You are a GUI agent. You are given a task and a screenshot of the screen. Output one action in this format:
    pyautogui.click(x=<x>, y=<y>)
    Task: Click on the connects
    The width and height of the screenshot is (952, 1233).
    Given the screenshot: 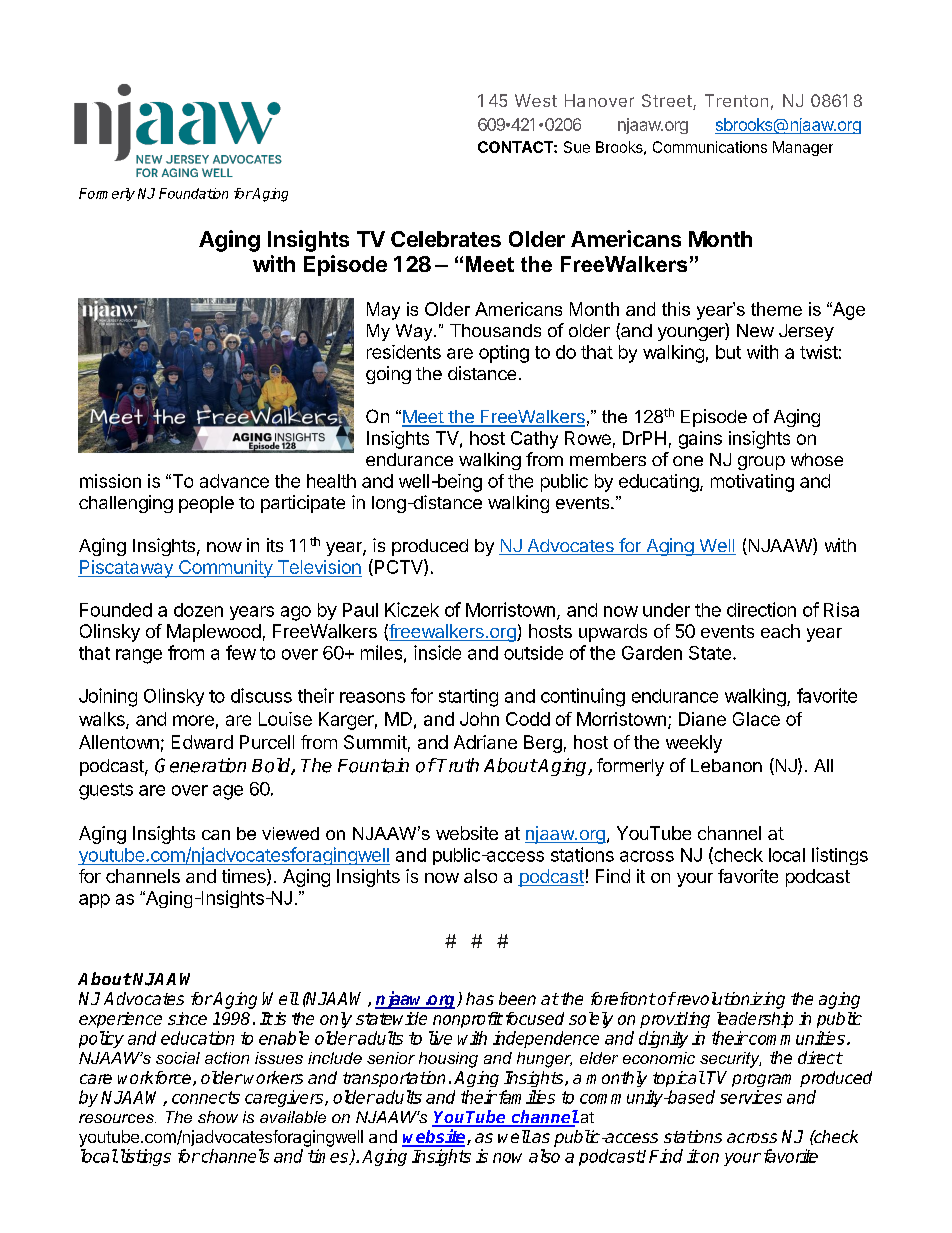 What is the action you would take?
    pyautogui.click(x=206, y=1097)
